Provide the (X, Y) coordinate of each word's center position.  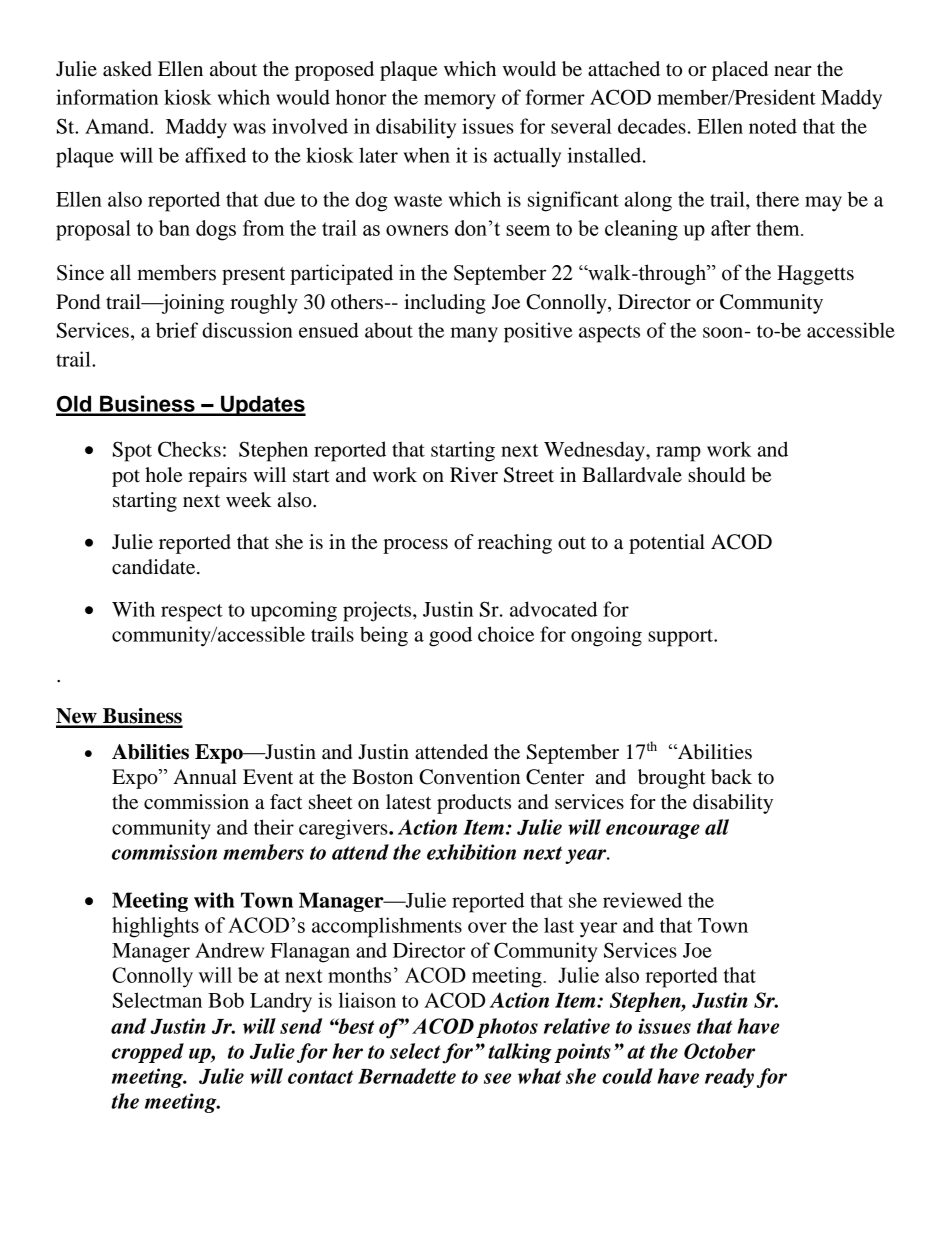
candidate (155, 567)
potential (667, 544)
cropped (148, 1053)
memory (460, 102)
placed (740, 71)
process (415, 546)
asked (127, 69)
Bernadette (407, 1076)
